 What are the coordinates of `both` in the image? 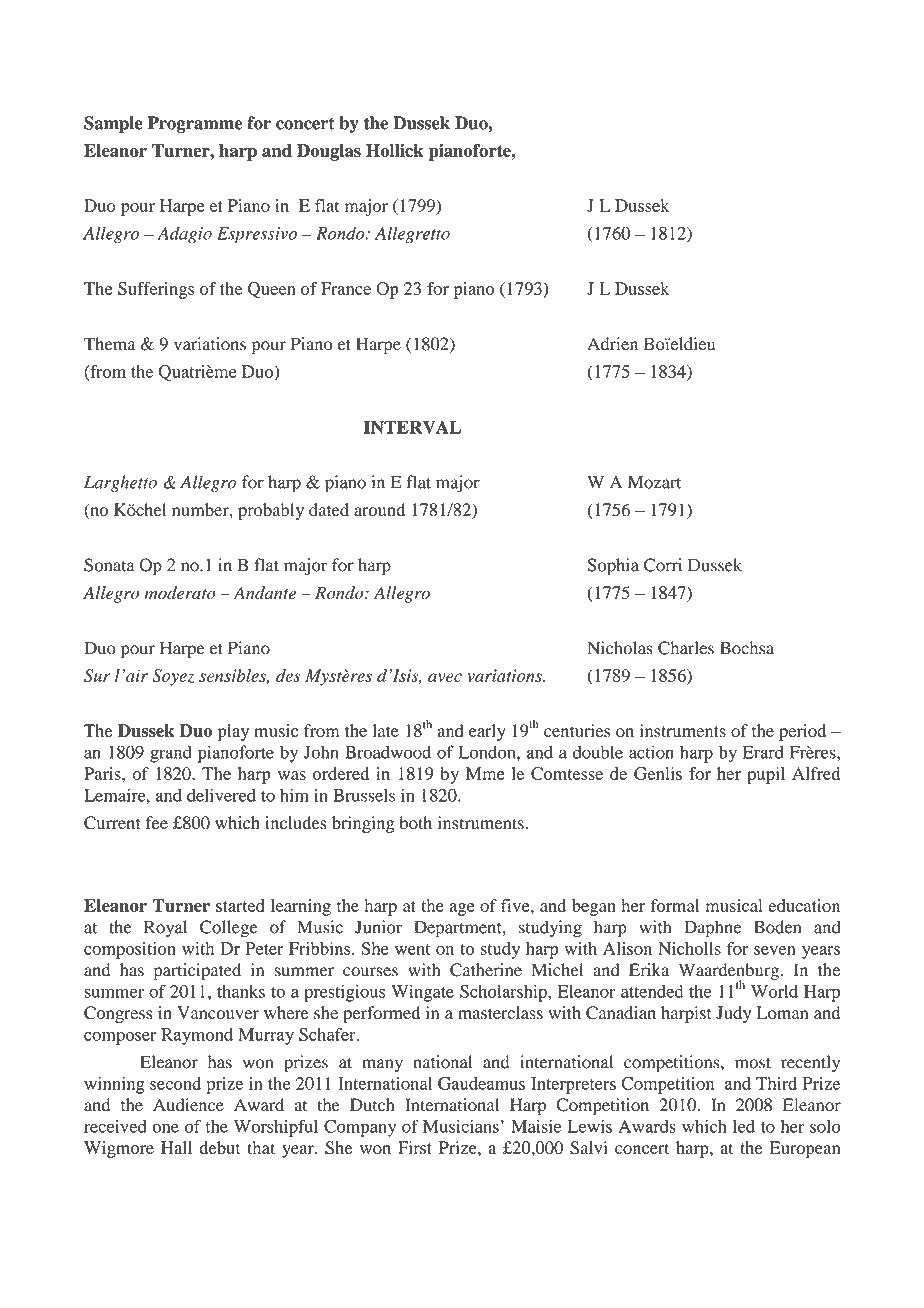 It's located at (416, 823).
